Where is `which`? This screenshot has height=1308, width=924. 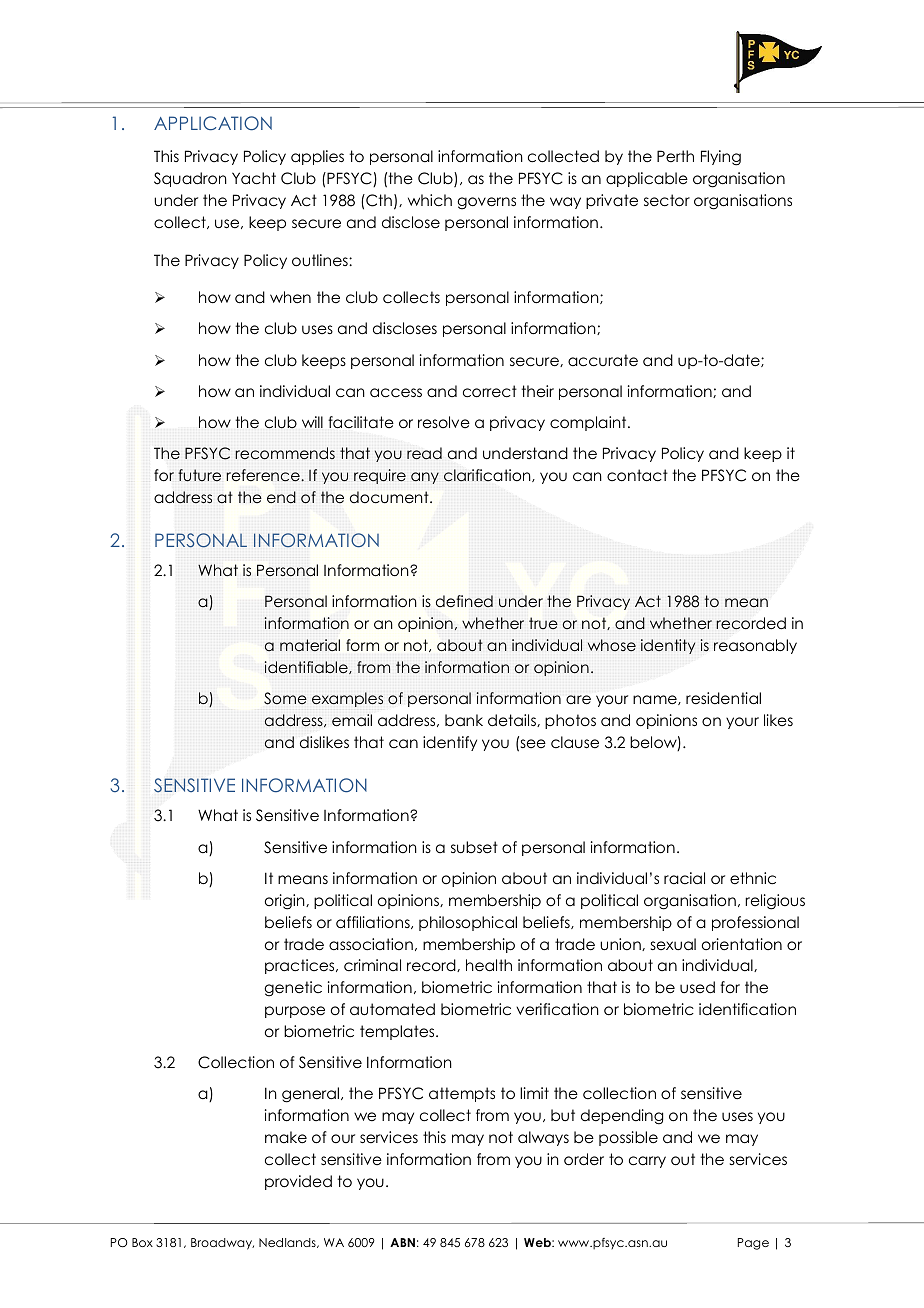 which is located at coordinates (430, 200).
